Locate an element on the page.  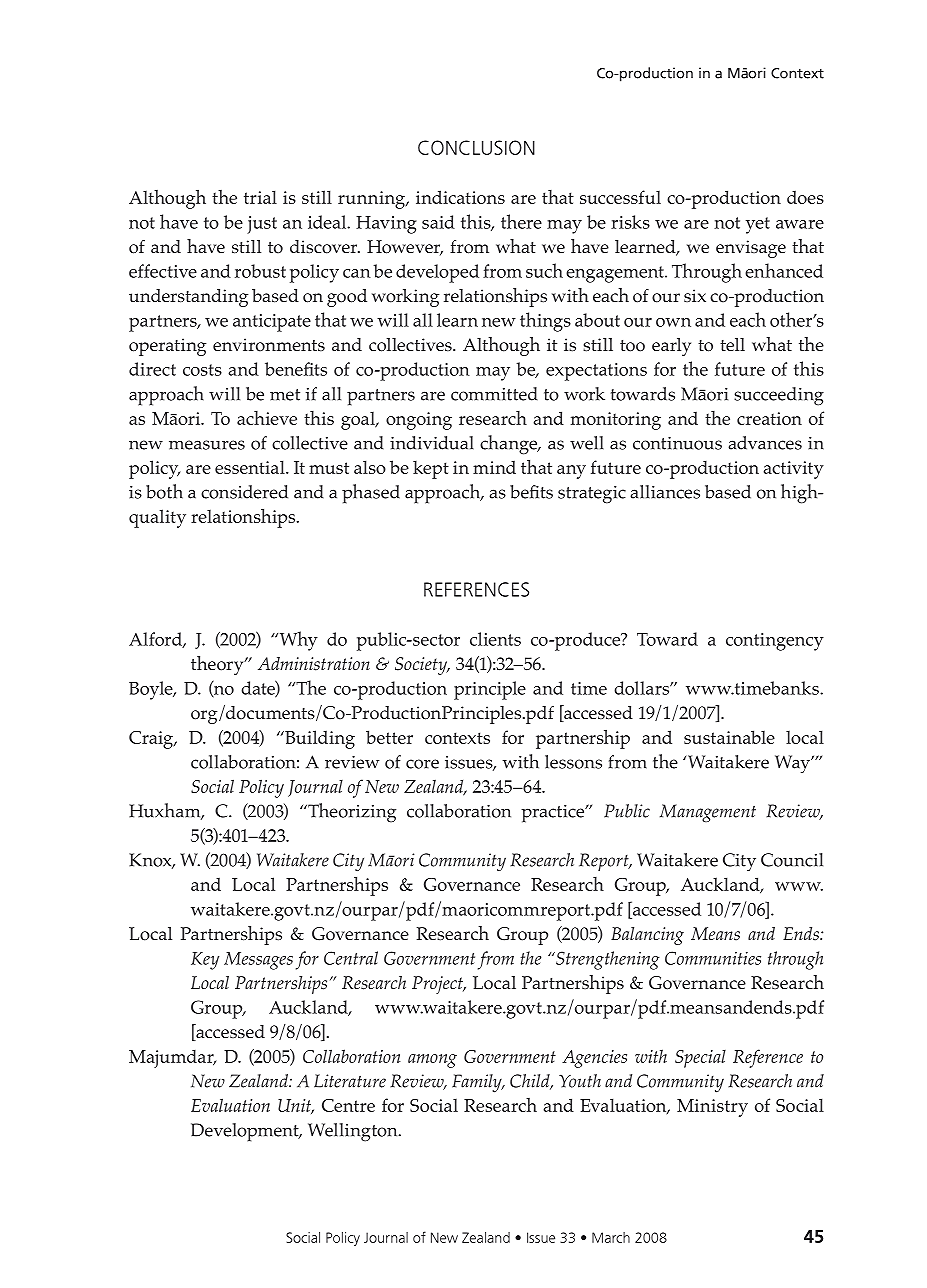
yet is located at coordinates (758, 225).
